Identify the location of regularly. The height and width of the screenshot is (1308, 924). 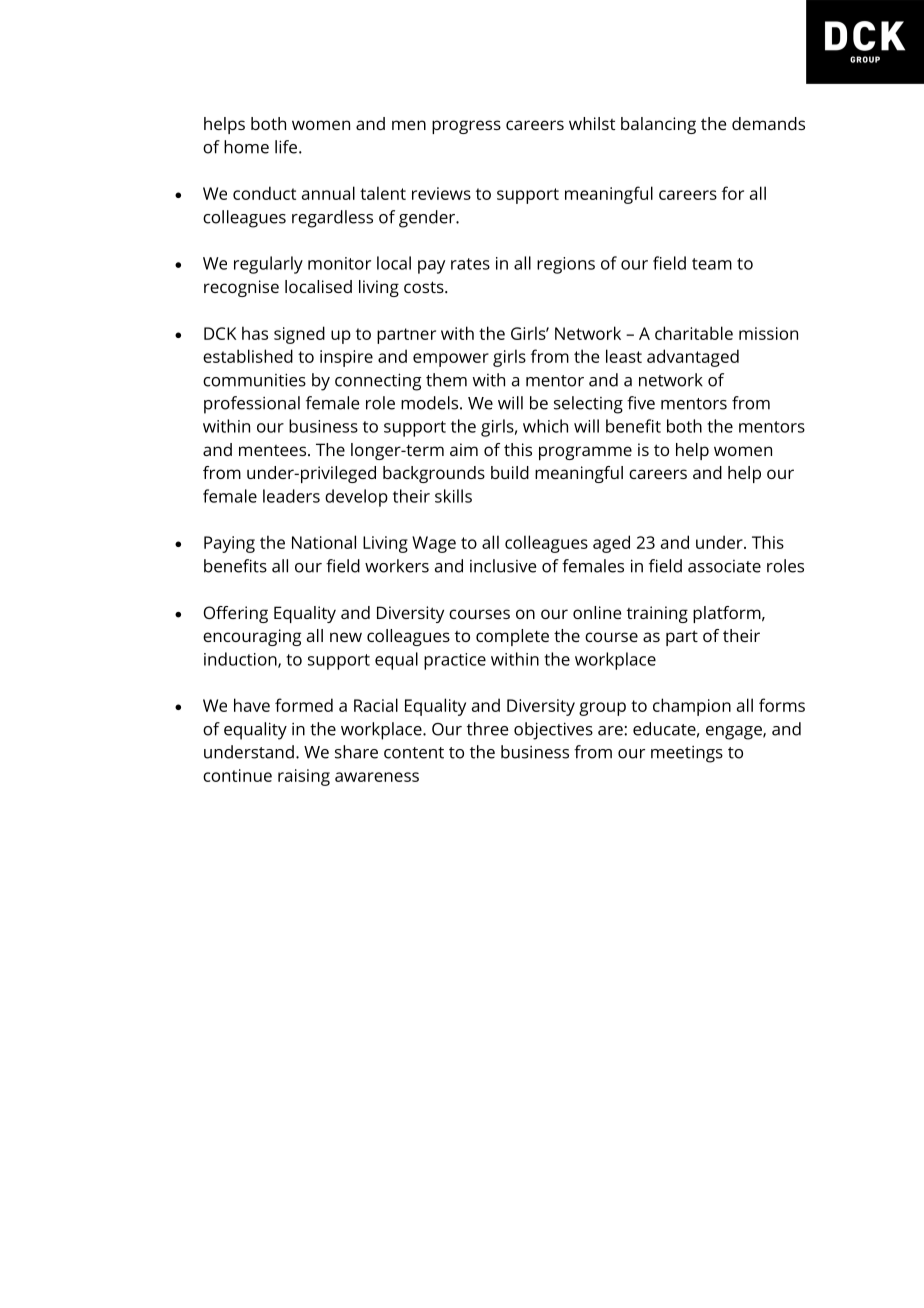
(268, 265).
